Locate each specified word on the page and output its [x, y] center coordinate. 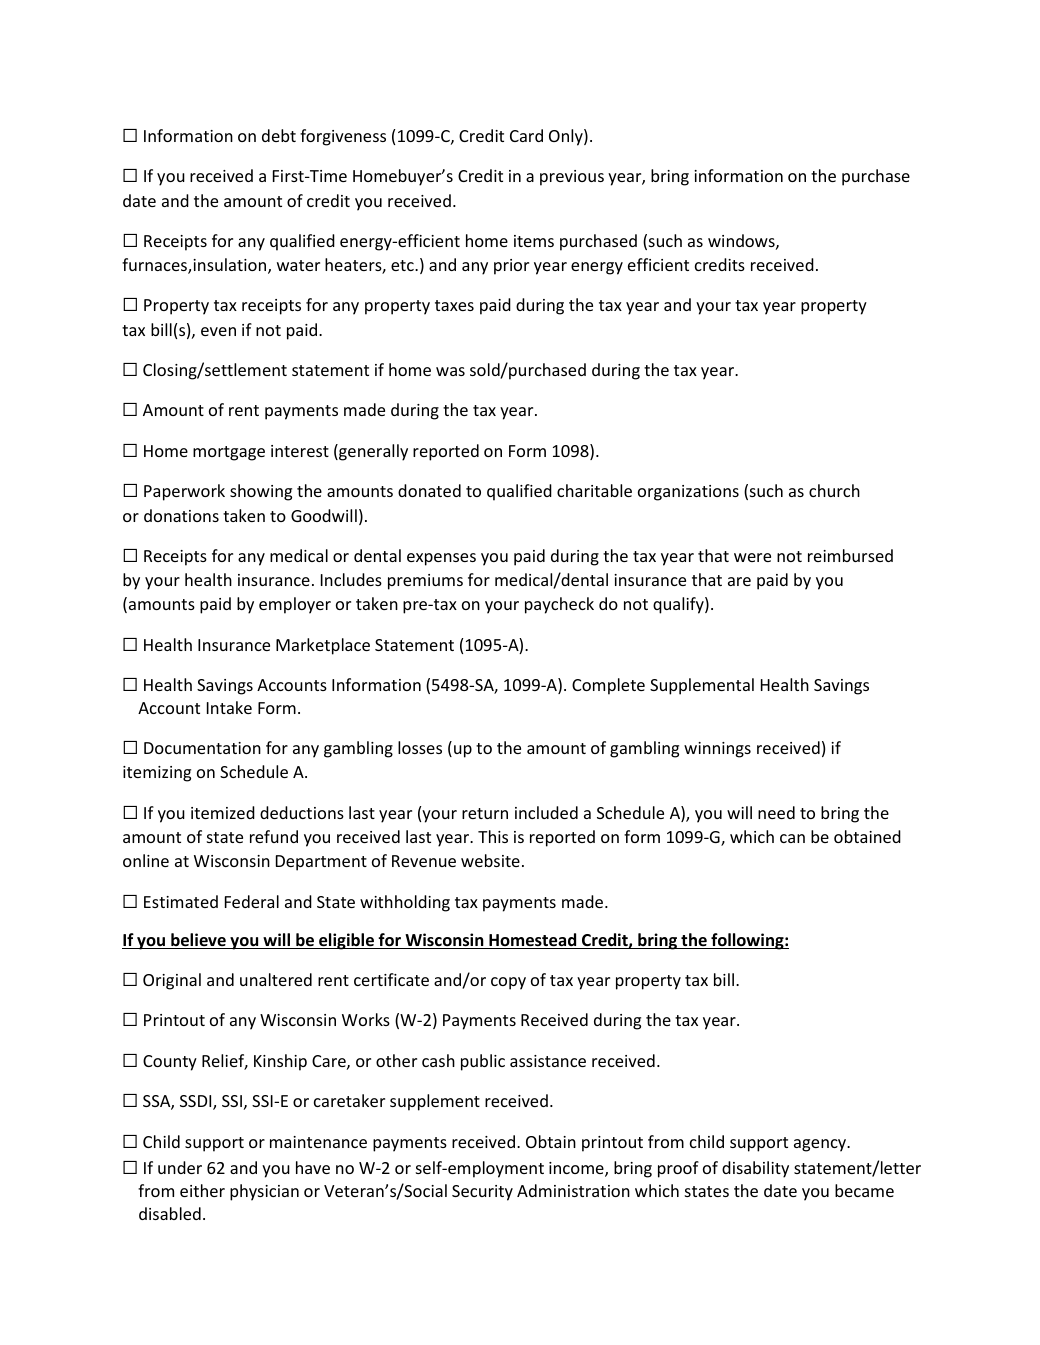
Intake [229, 707]
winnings [717, 750]
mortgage [229, 453]
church [834, 490]
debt [279, 135]
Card [526, 135]
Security [482, 1193]
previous [572, 178]
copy [508, 983]
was [450, 371]
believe [198, 941]
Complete [608, 686]
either [202, 1190]
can [792, 838]
